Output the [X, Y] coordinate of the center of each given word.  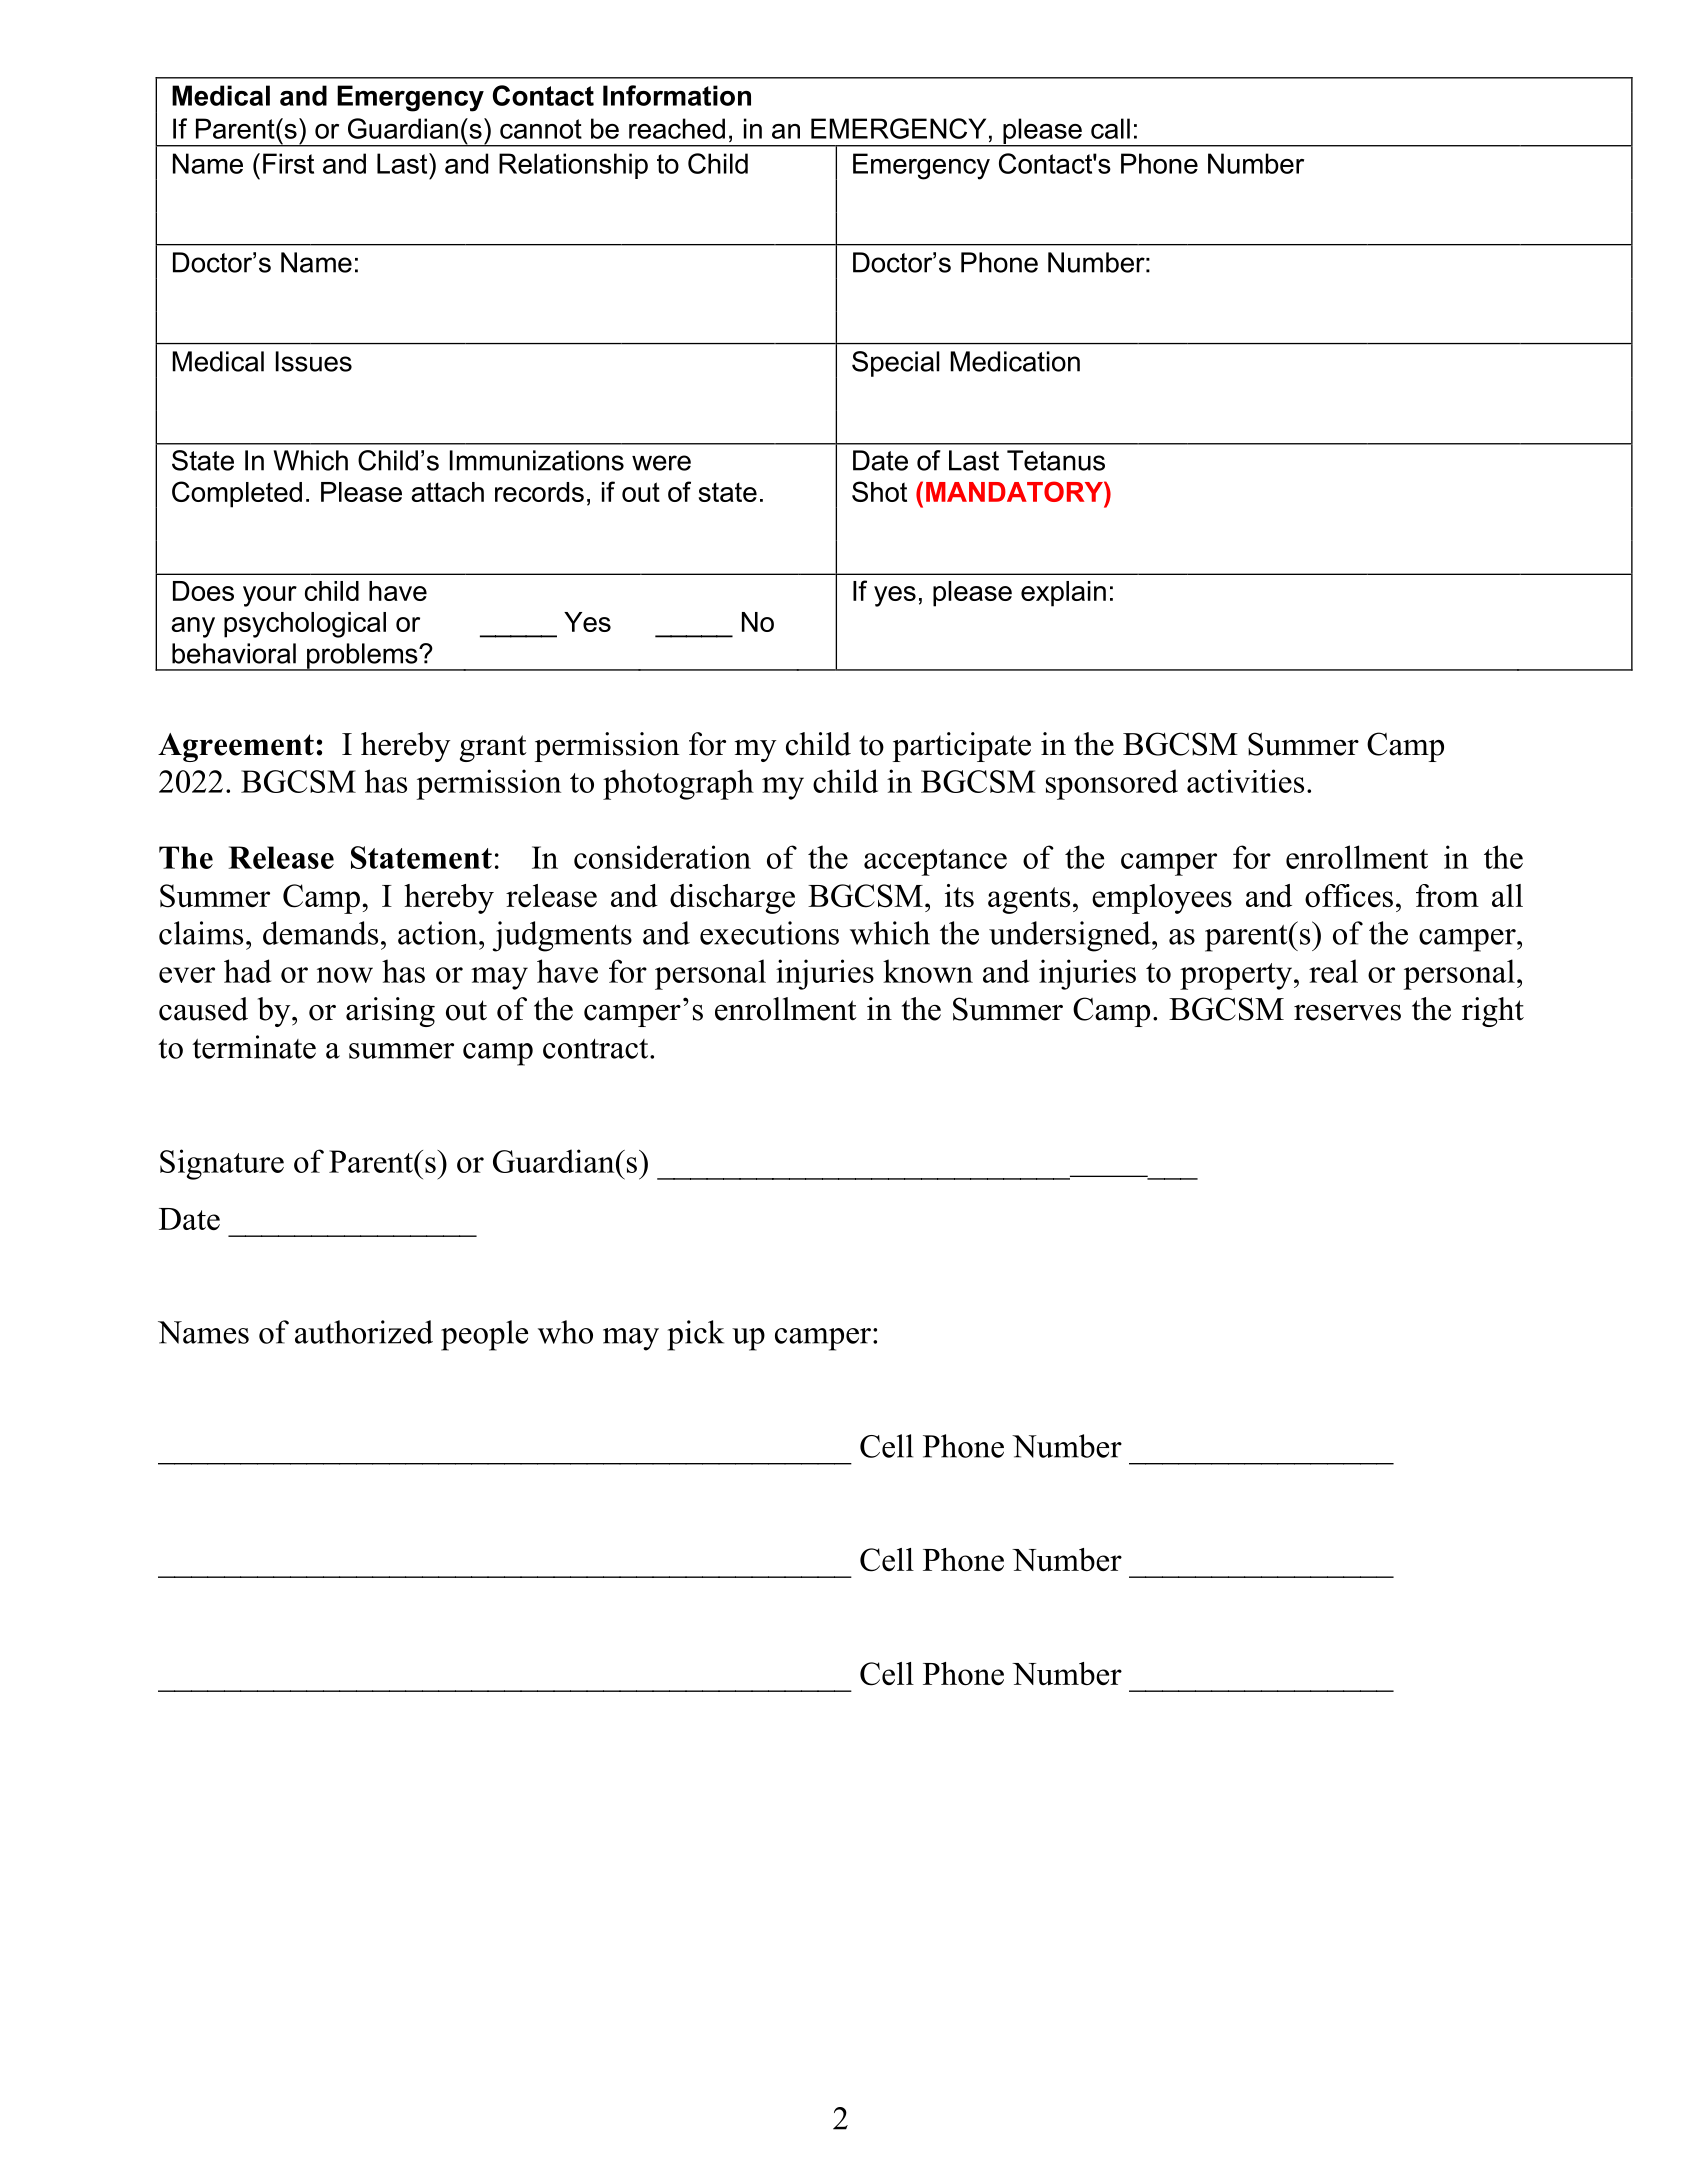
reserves [1347, 1013]
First [288, 163]
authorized [364, 1332]
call [1110, 128]
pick [696, 1335]
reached [677, 128]
